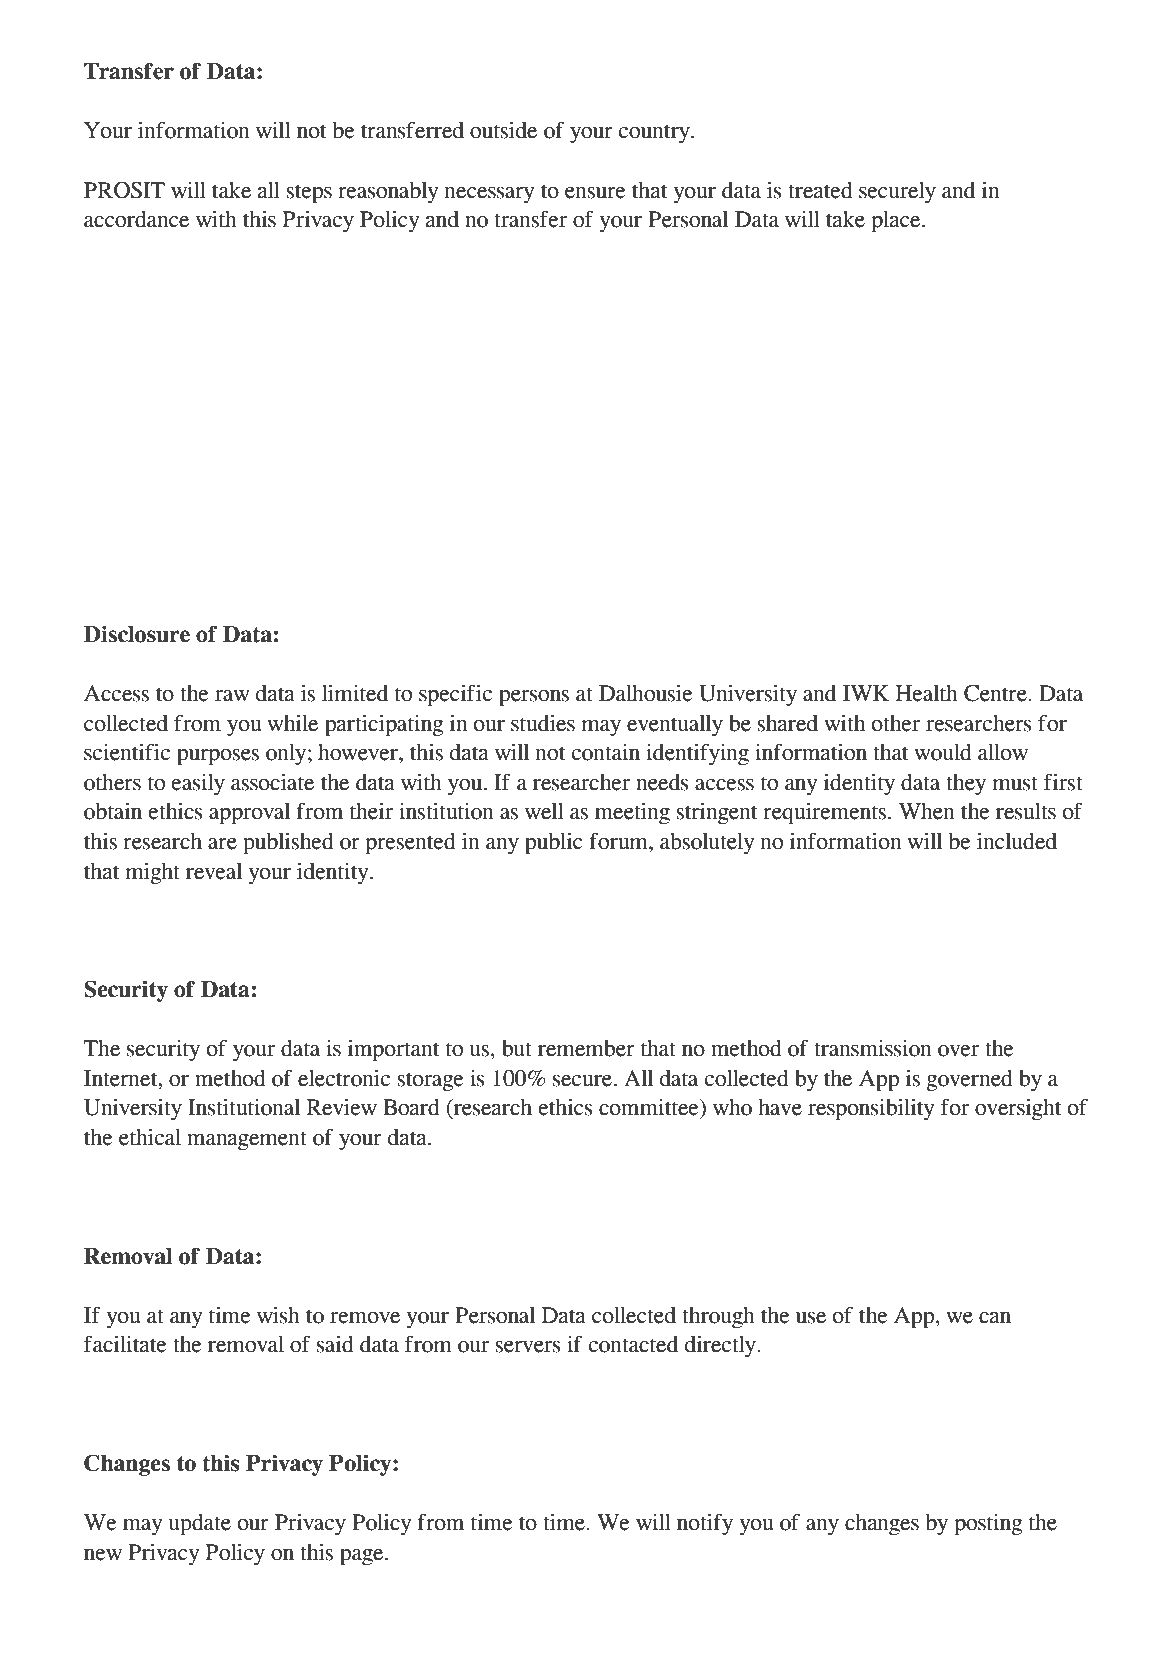  What do you see at coordinates (247, 1140) in the document?
I see `management` at bounding box center [247, 1140].
